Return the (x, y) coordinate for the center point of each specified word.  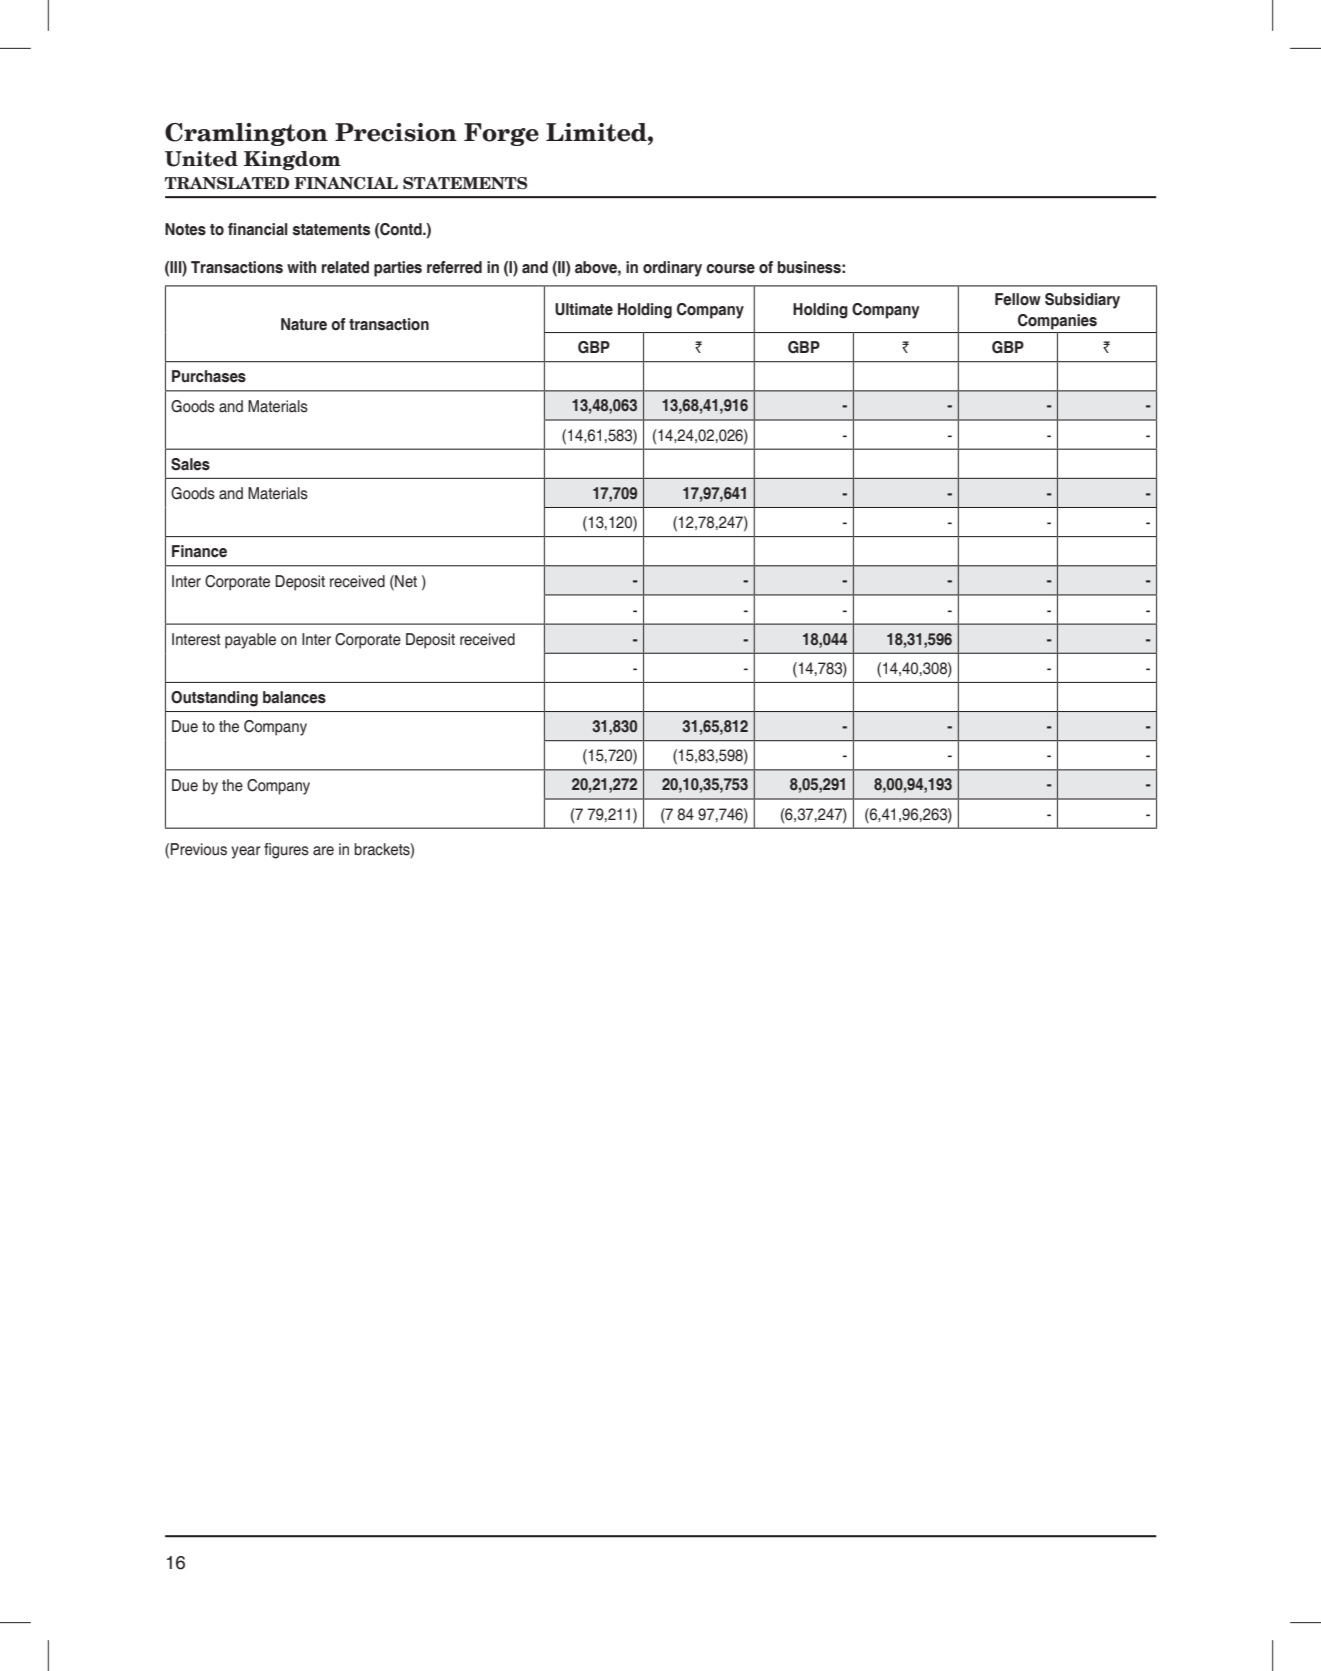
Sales (190, 464)
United (201, 159)
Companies (1057, 322)
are (323, 851)
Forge (501, 134)
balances (294, 697)
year (246, 852)
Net (405, 581)
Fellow (1018, 299)
